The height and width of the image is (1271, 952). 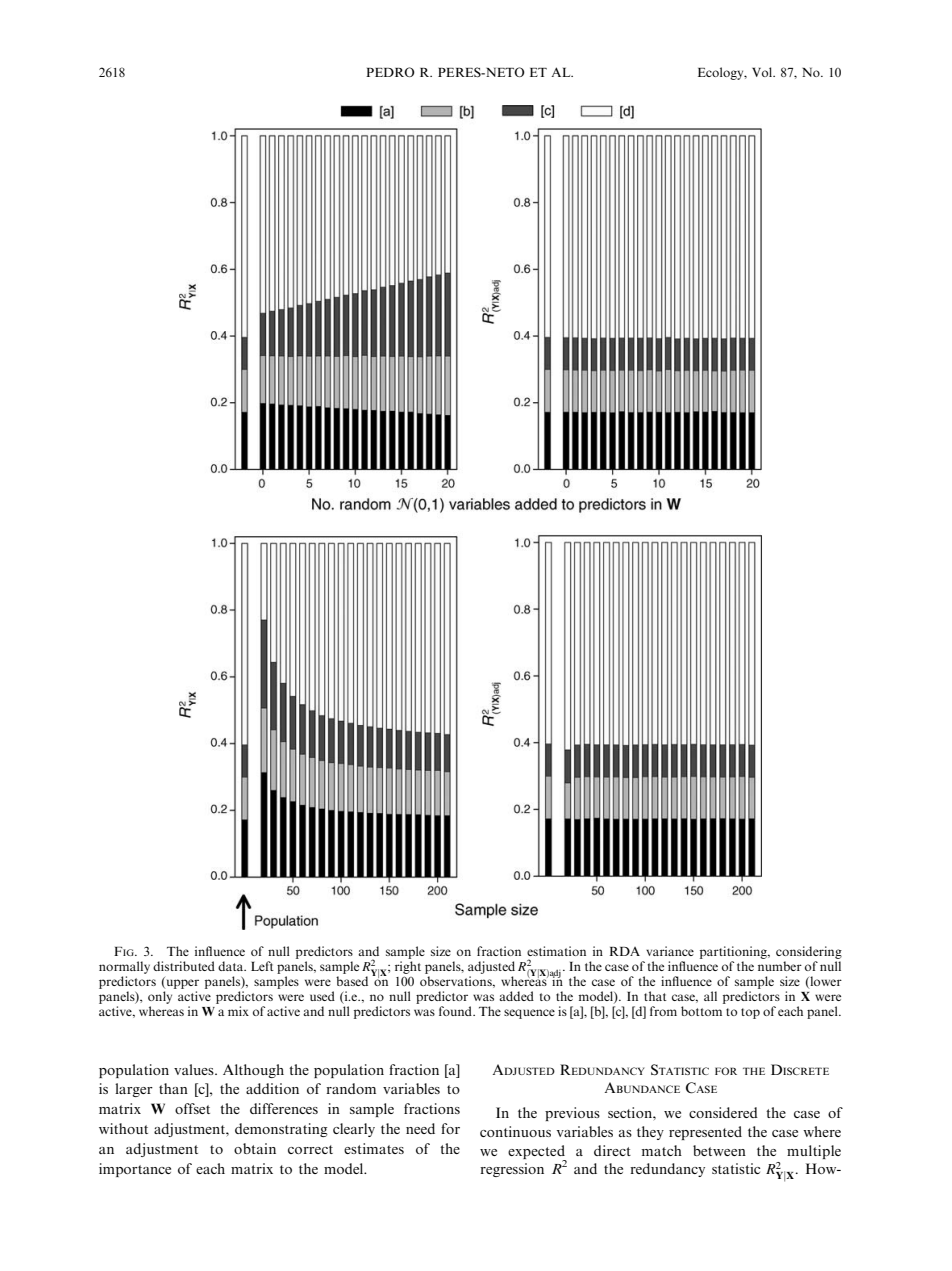 What do you see at coordinates (670, 951) in the image?
I see `variance` at bounding box center [670, 951].
